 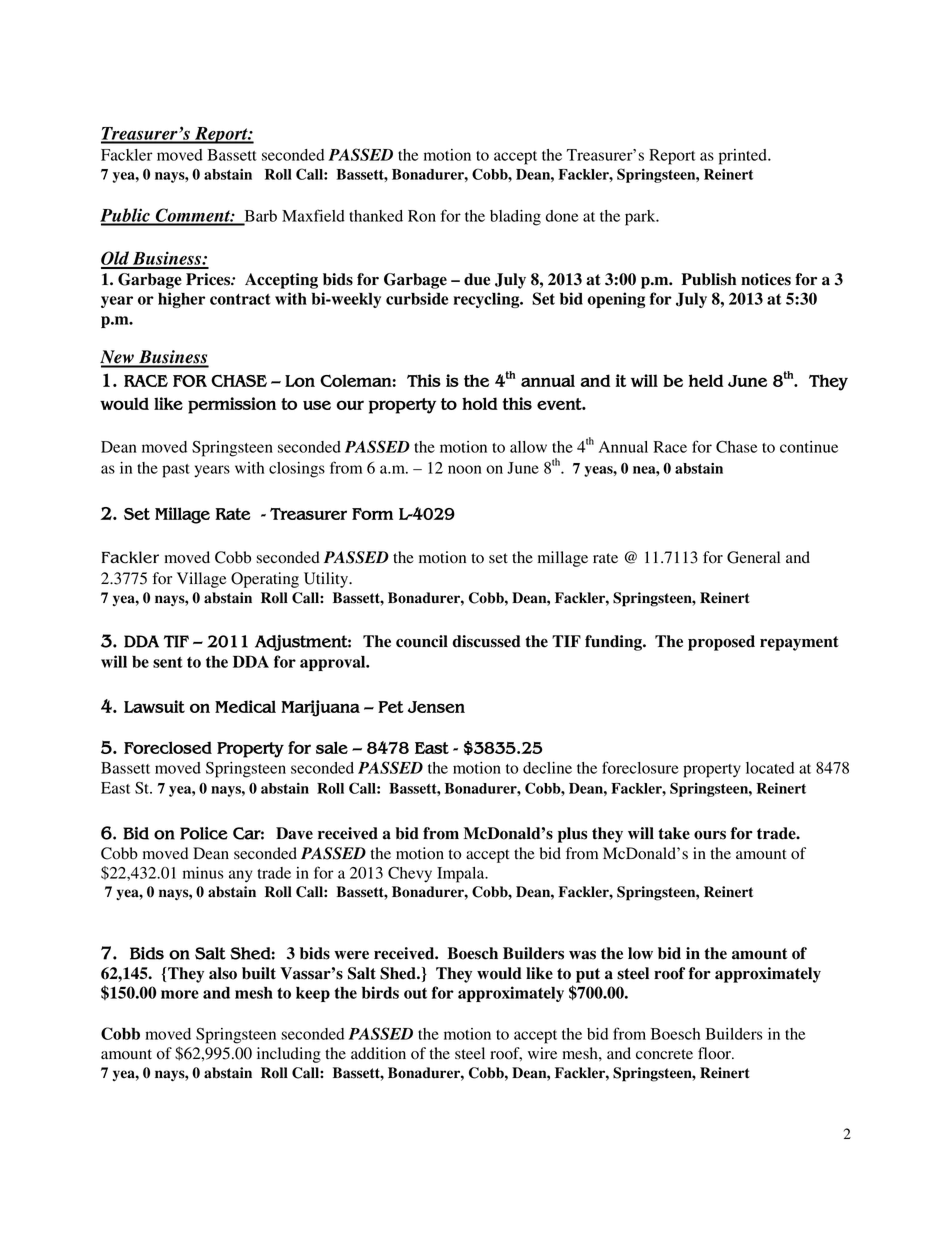 I want to click on decline, so click(x=547, y=768).
